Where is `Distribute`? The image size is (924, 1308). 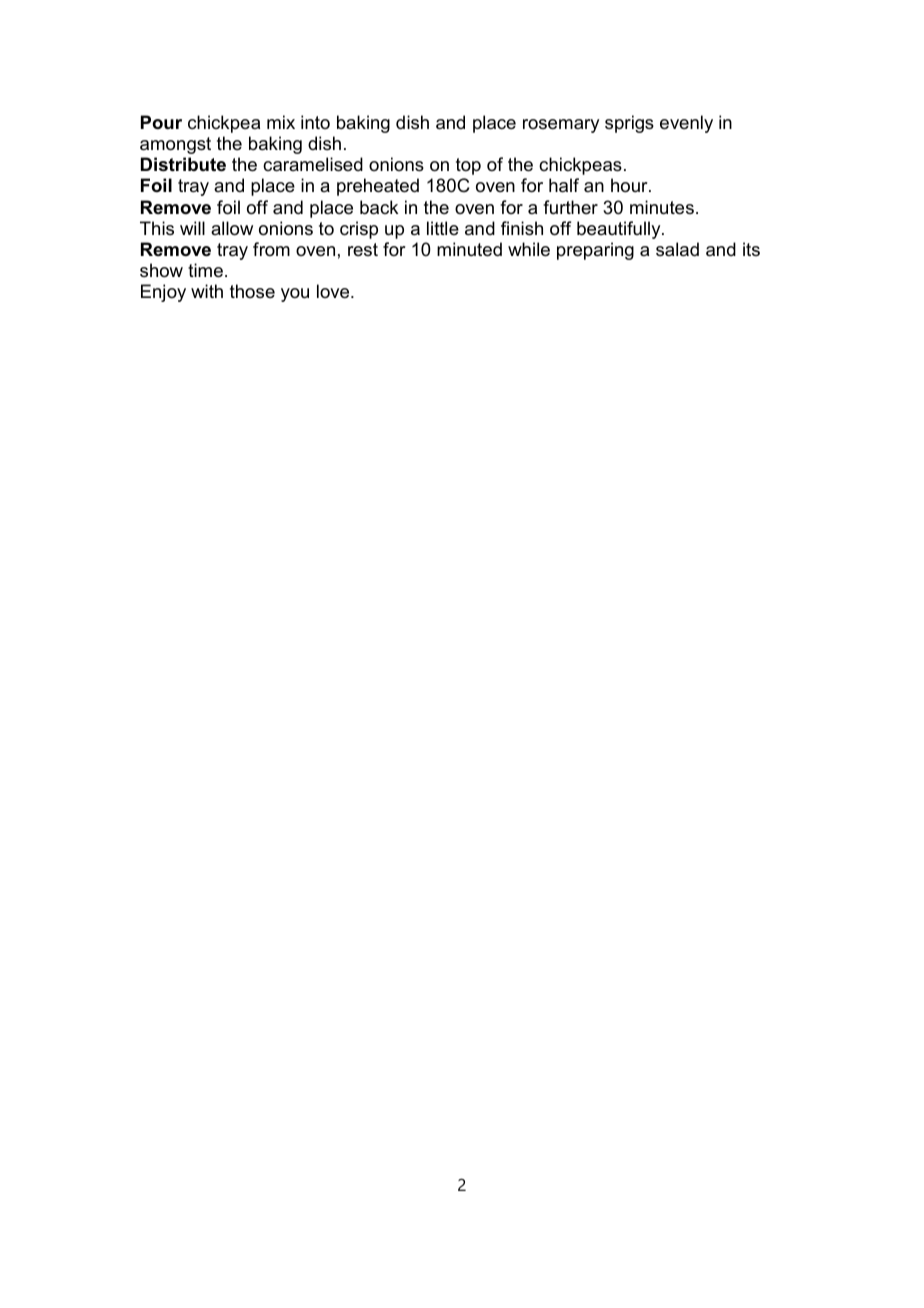 Distribute is located at coordinates (183, 164).
